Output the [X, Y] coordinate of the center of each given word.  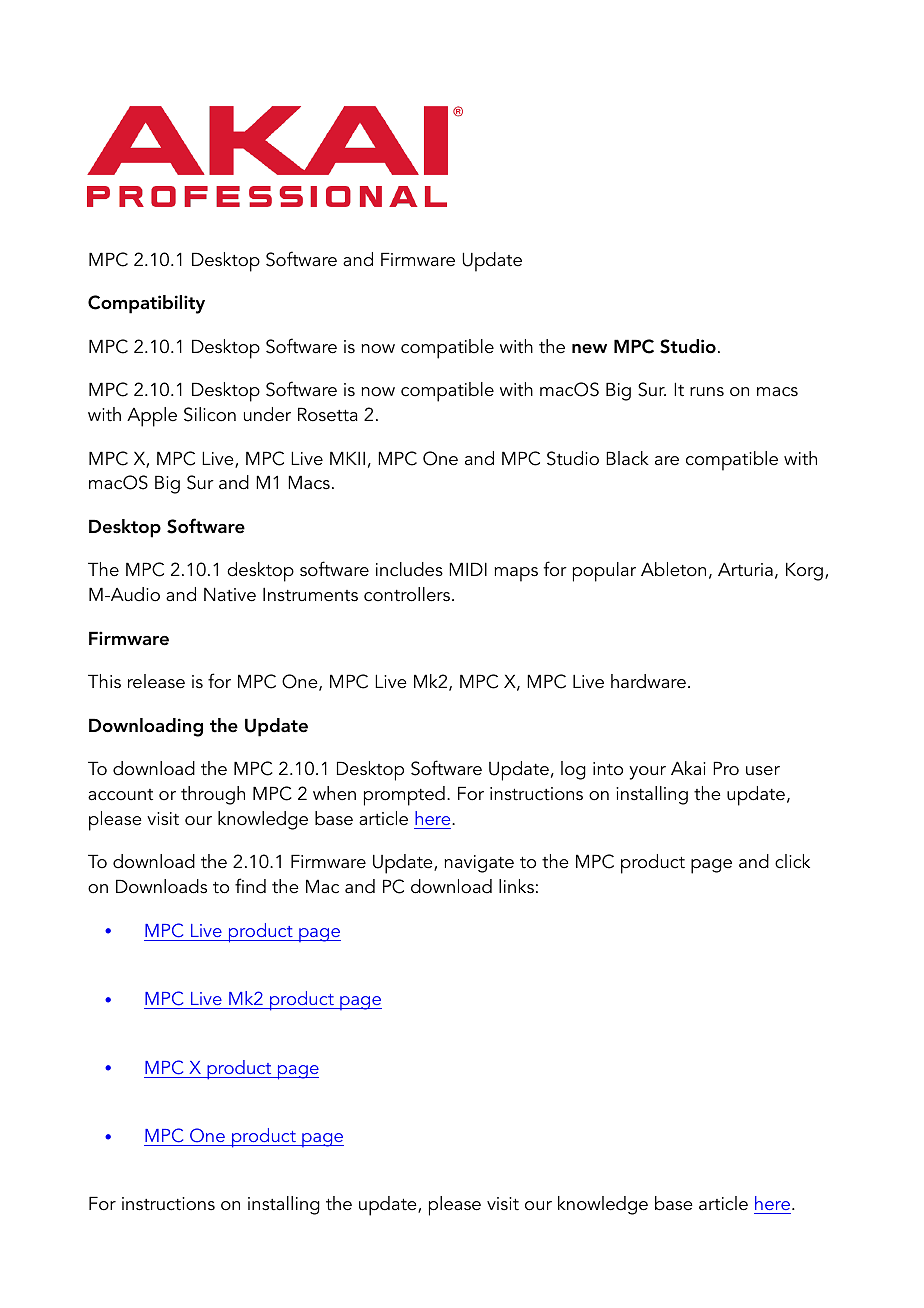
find [250, 886]
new [589, 349]
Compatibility [146, 304]
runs [707, 392]
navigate [479, 864]
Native [230, 594]
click [792, 861]
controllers [407, 594]
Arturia [745, 569]
